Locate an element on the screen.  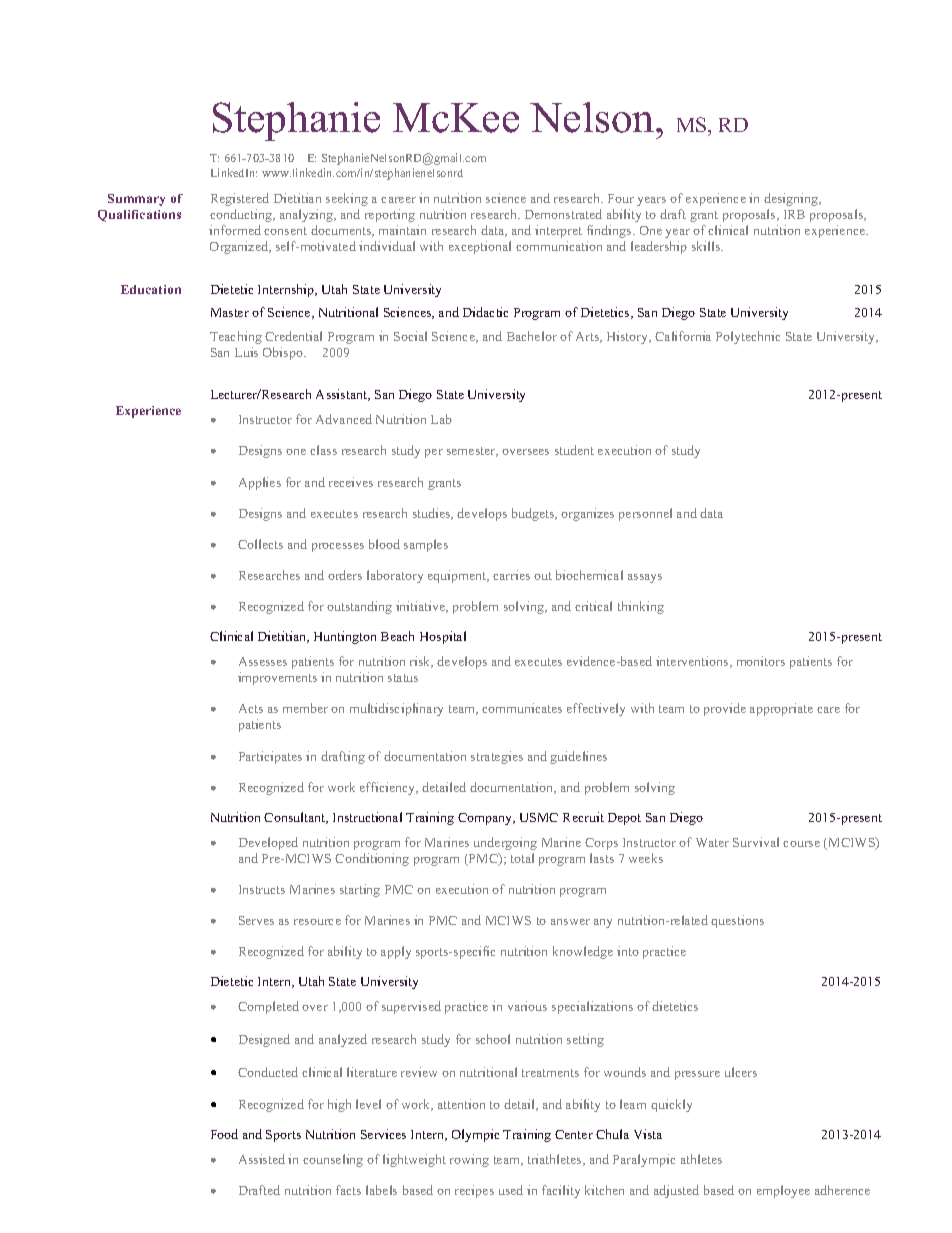
IRB is located at coordinates (794, 214).
